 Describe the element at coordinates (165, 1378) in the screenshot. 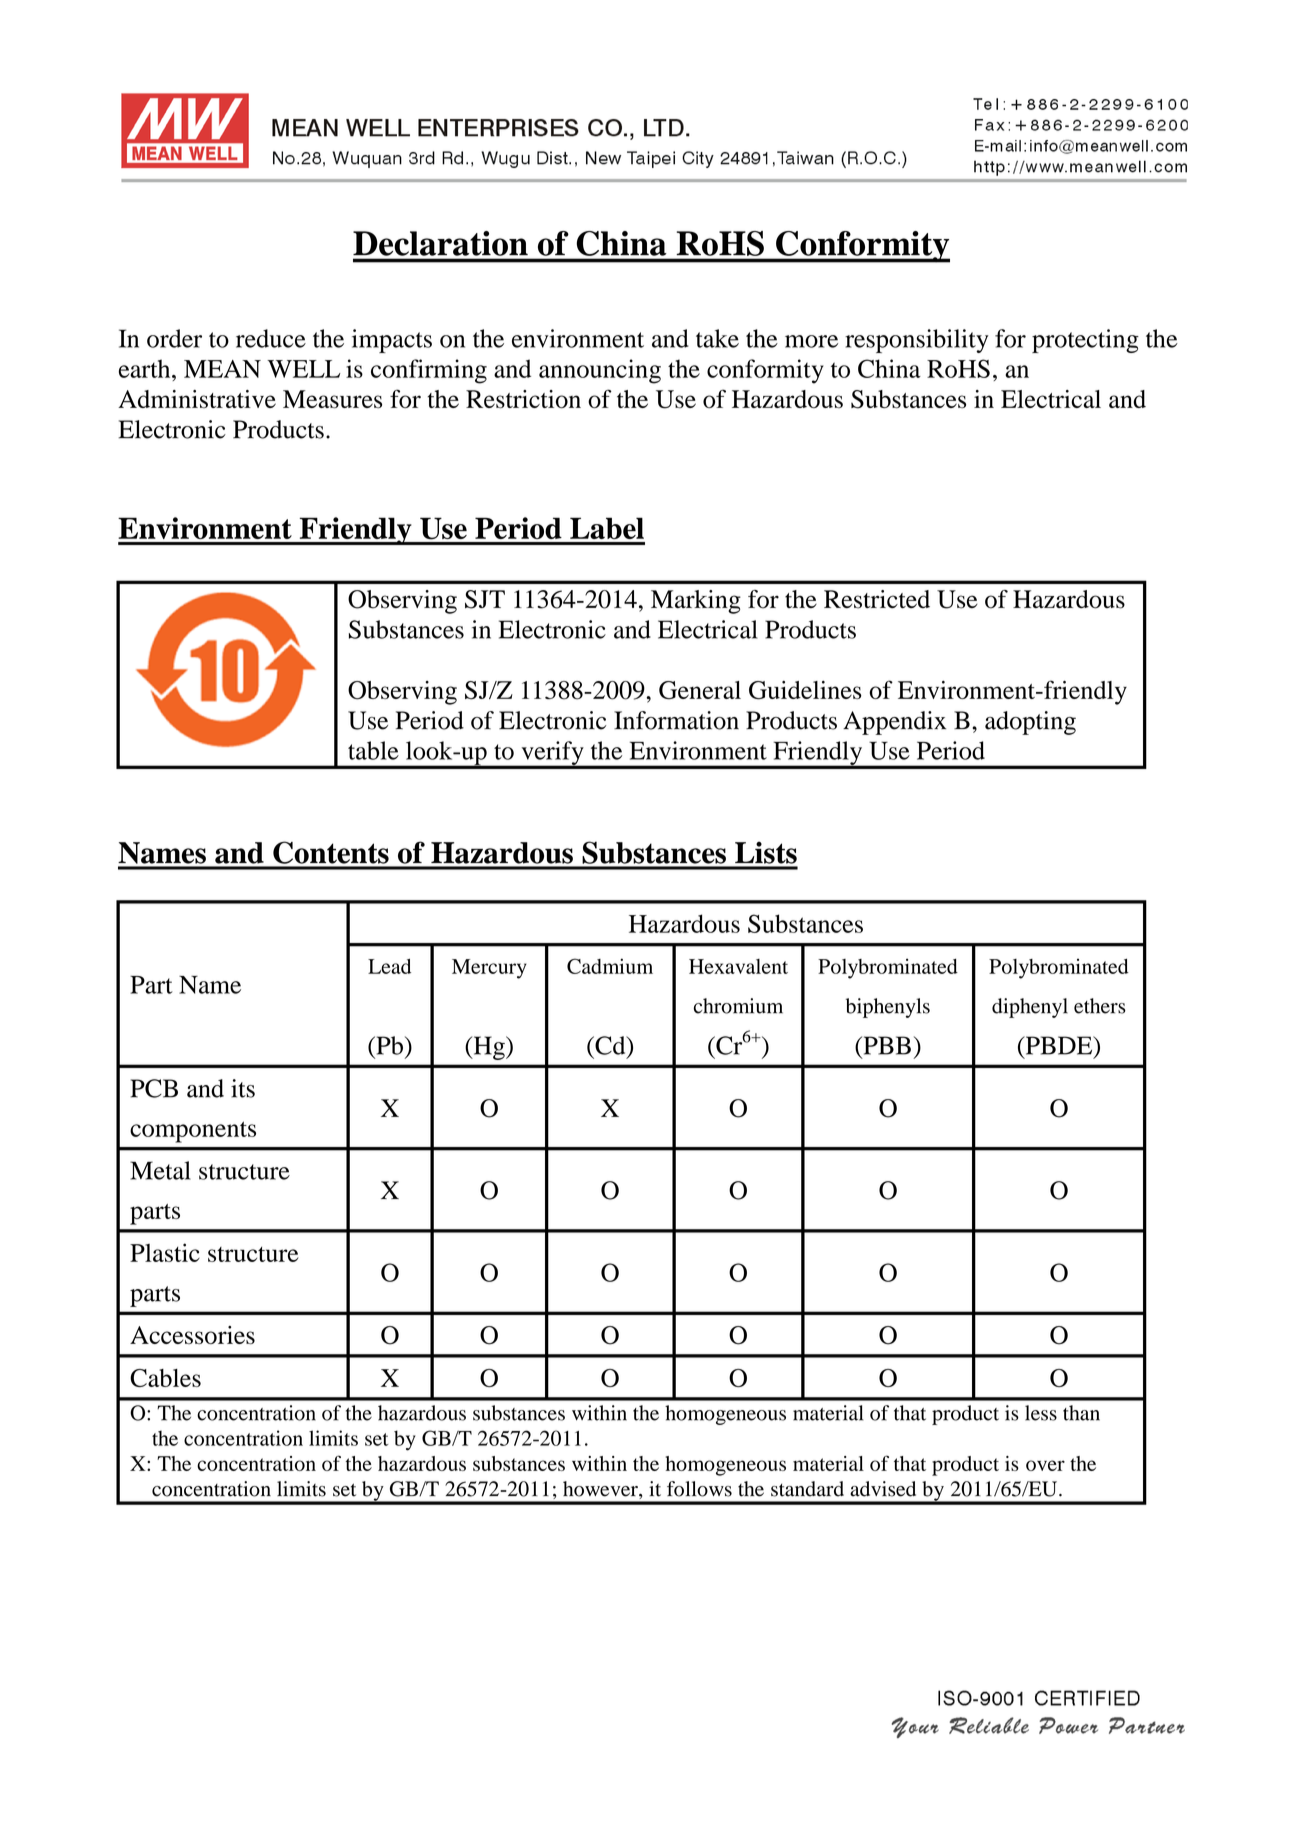

I see `Cables` at that location.
